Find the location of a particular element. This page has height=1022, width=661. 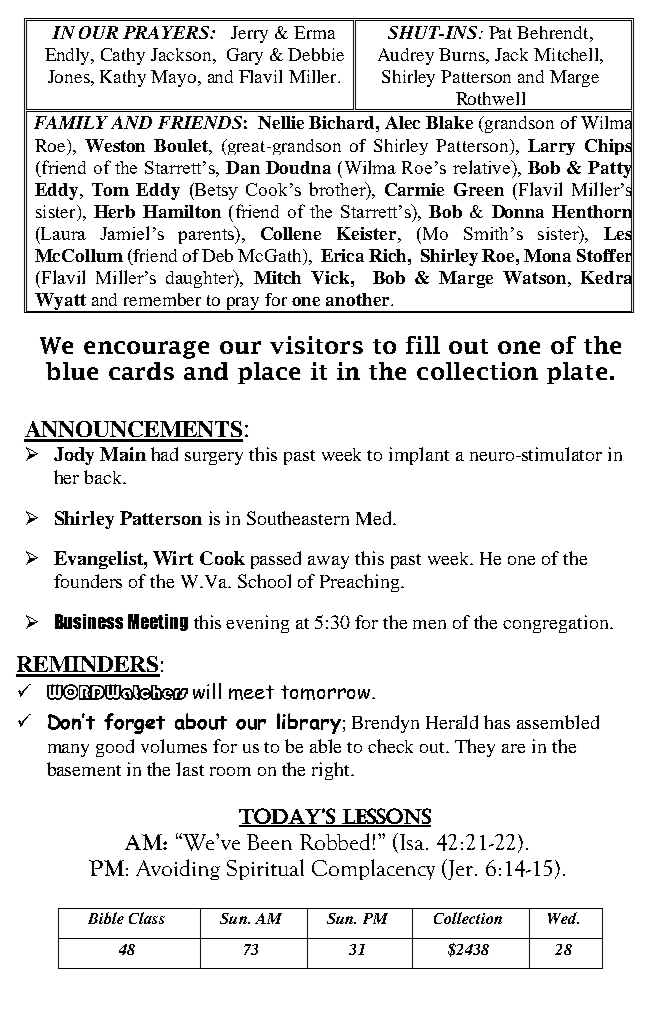

implant is located at coordinates (419, 456).
